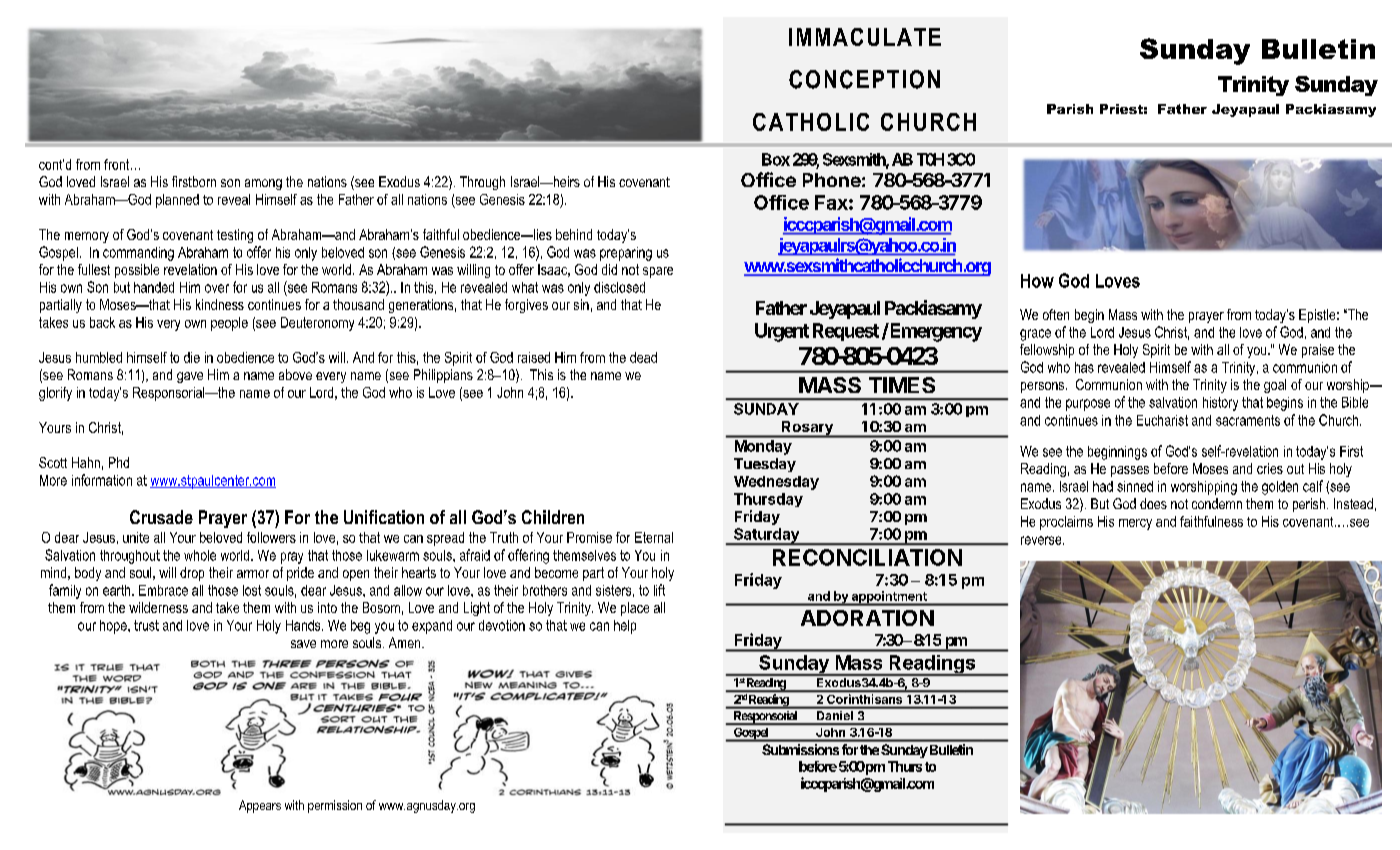 This image has width=1400, height=850. Describe the element at coordinates (260, 806) in the image. I see `Appears` at that location.
